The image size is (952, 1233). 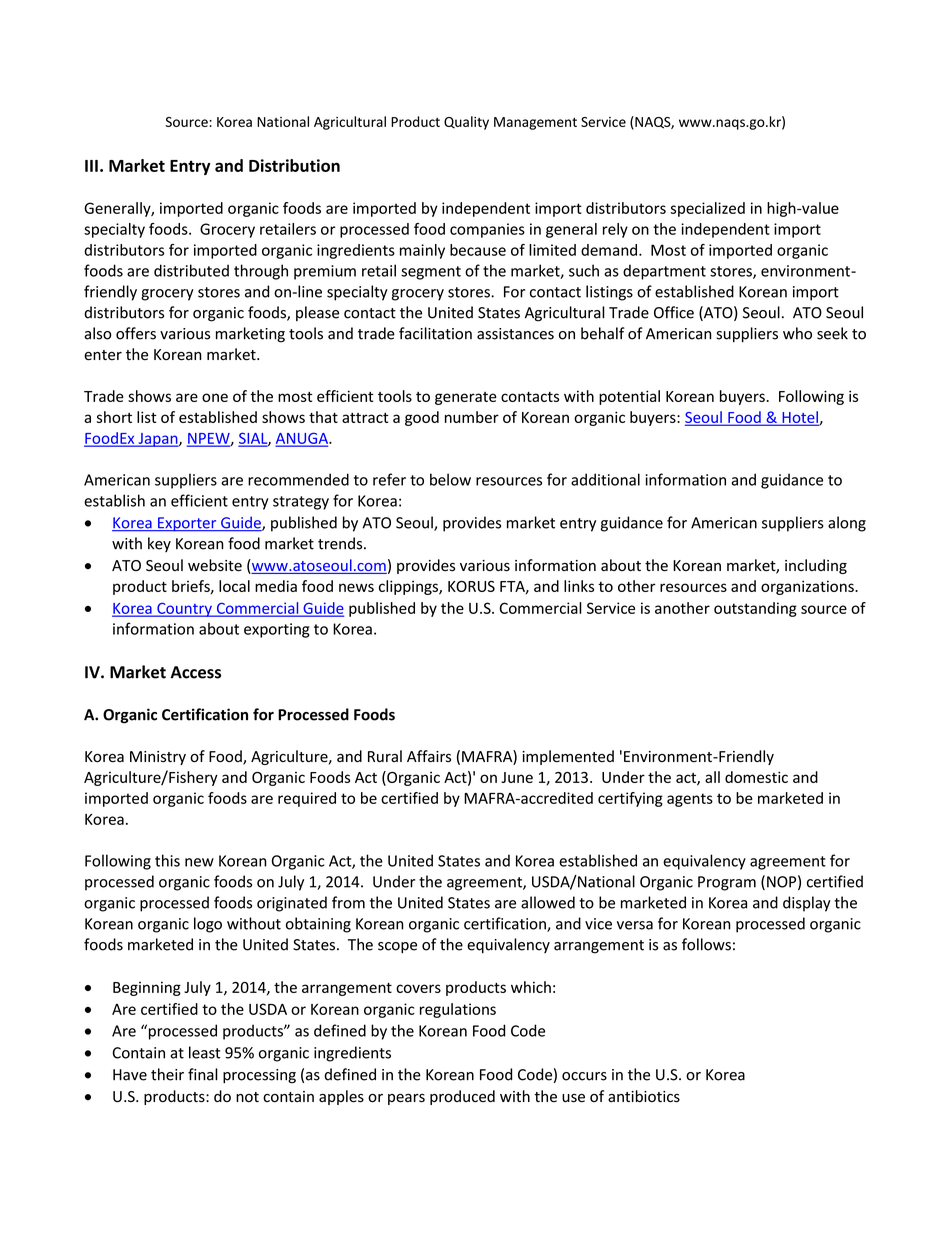 What do you see at coordinates (466, 123) in the screenshot?
I see `Quality` at bounding box center [466, 123].
